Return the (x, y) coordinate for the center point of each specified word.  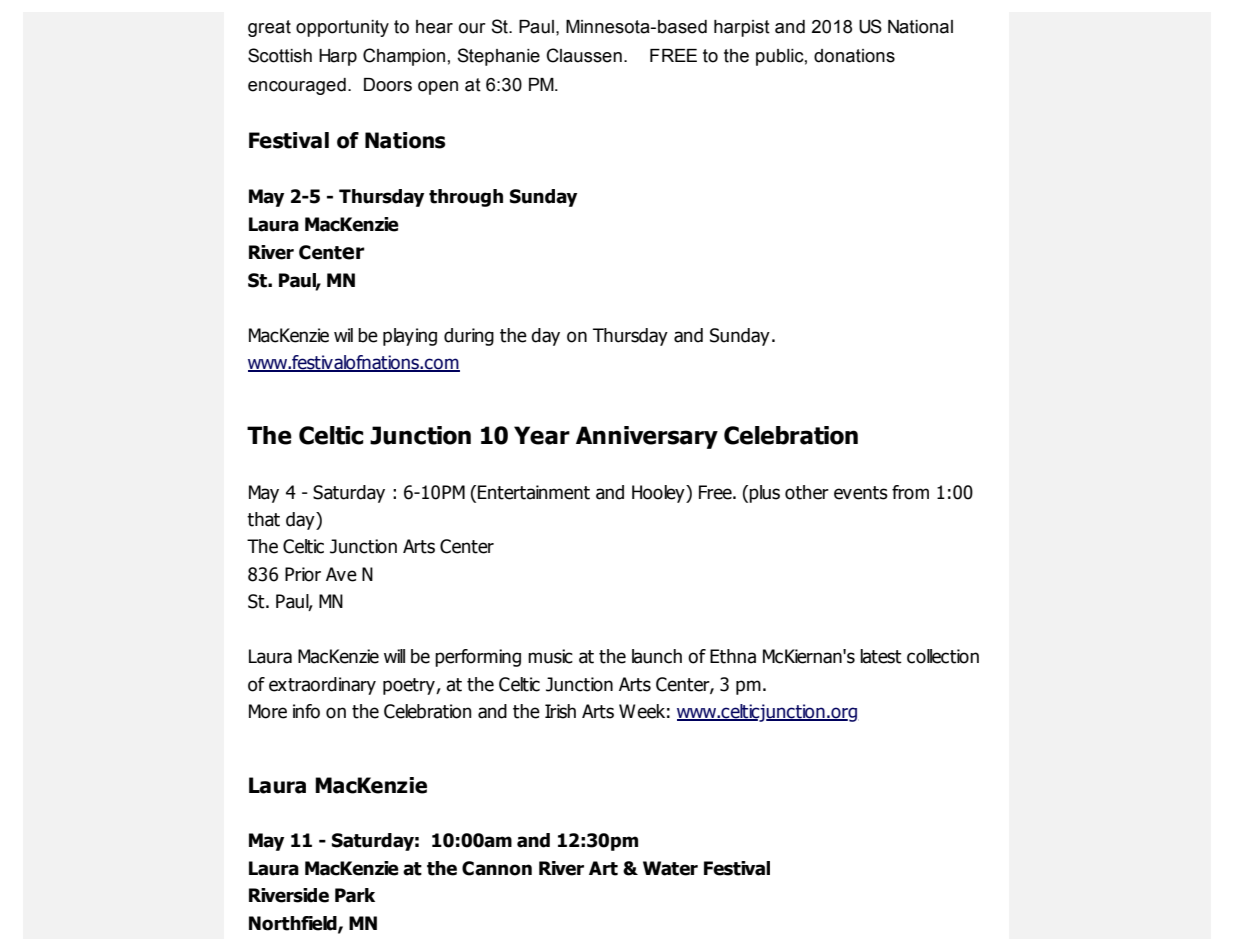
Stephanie (498, 57)
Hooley (659, 494)
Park (355, 895)
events (861, 493)
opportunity (342, 28)
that (263, 519)
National (920, 27)
